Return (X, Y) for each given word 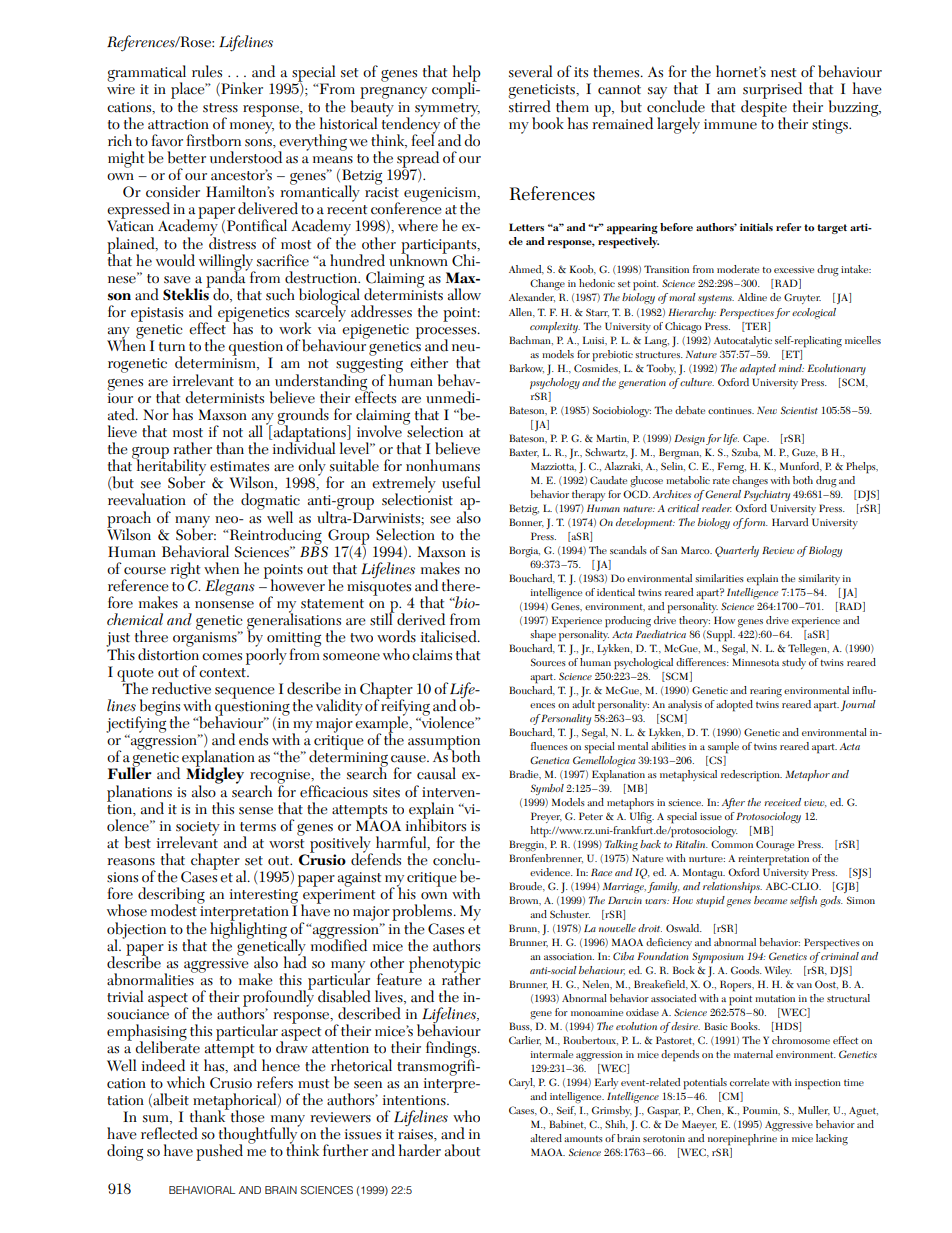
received (782, 802)
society (198, 829)
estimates (239, 466)
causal (436, 773)
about (462, 1150)
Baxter (524, 452)
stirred (530, 105)
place (189, 91)
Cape (756, 440)
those (246, 1116)
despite (764, 108)
